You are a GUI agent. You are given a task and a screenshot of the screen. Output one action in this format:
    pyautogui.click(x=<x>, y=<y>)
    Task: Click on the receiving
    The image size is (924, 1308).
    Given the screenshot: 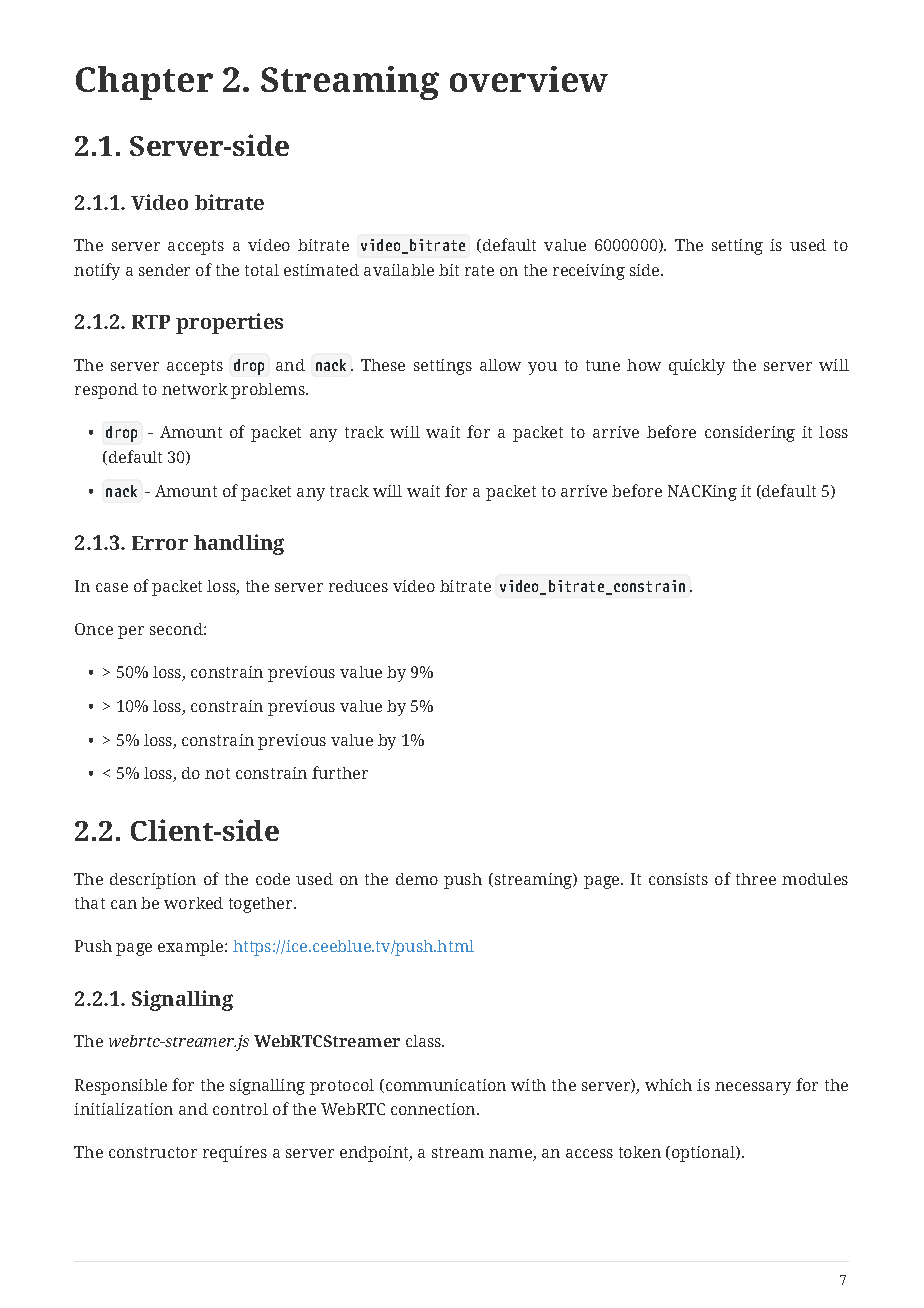 What is the action you would take?
    pyautogui.click(x=589, y=272)
